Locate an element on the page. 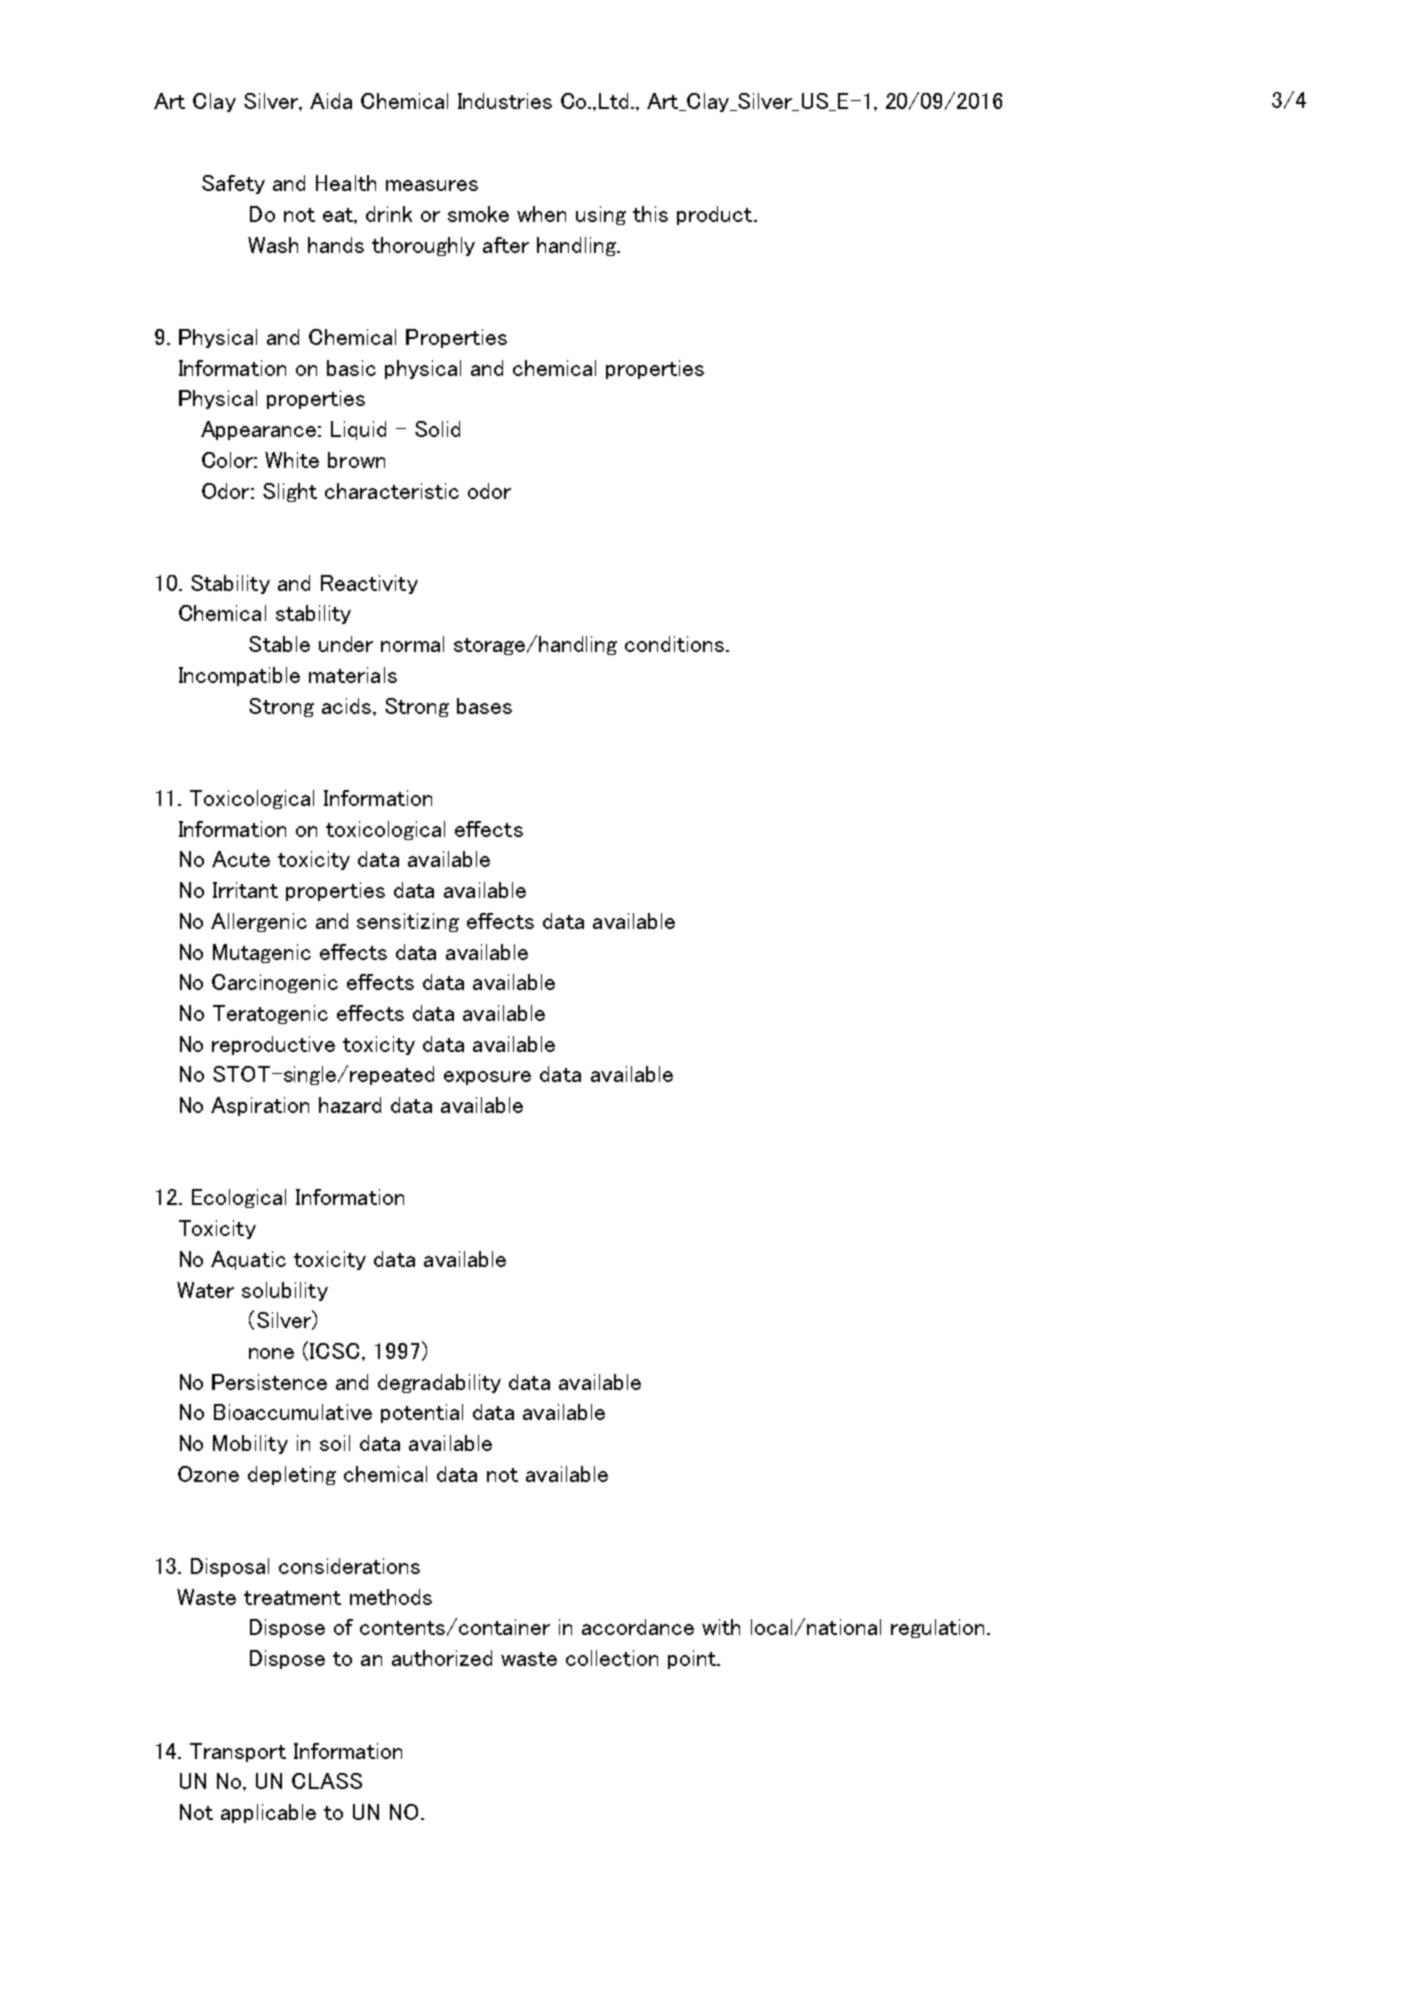  exposure is located at coordinates (487, 1078).
